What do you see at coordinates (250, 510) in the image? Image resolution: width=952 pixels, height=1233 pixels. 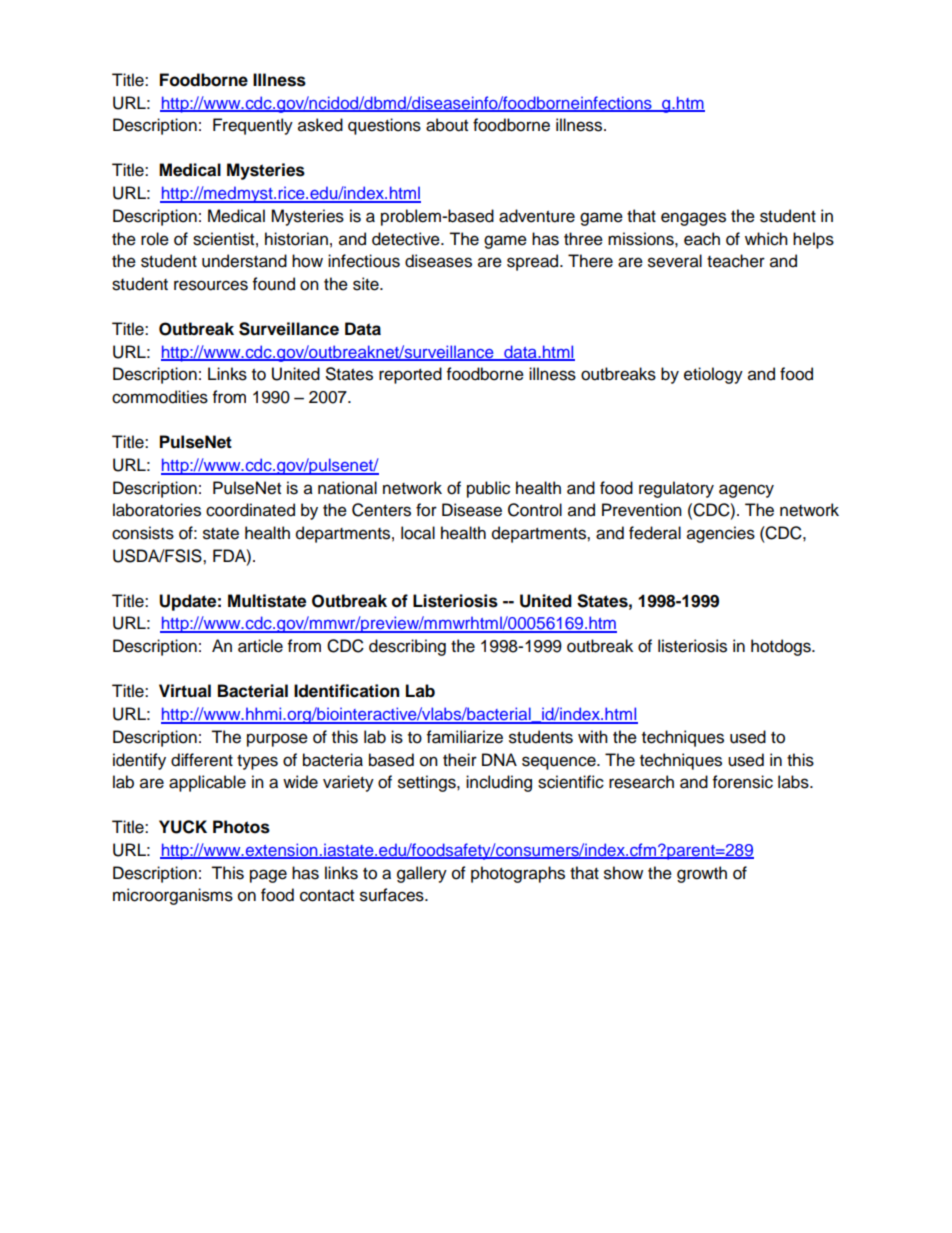 I see `coordinated` at bounding box center [250, 510].
